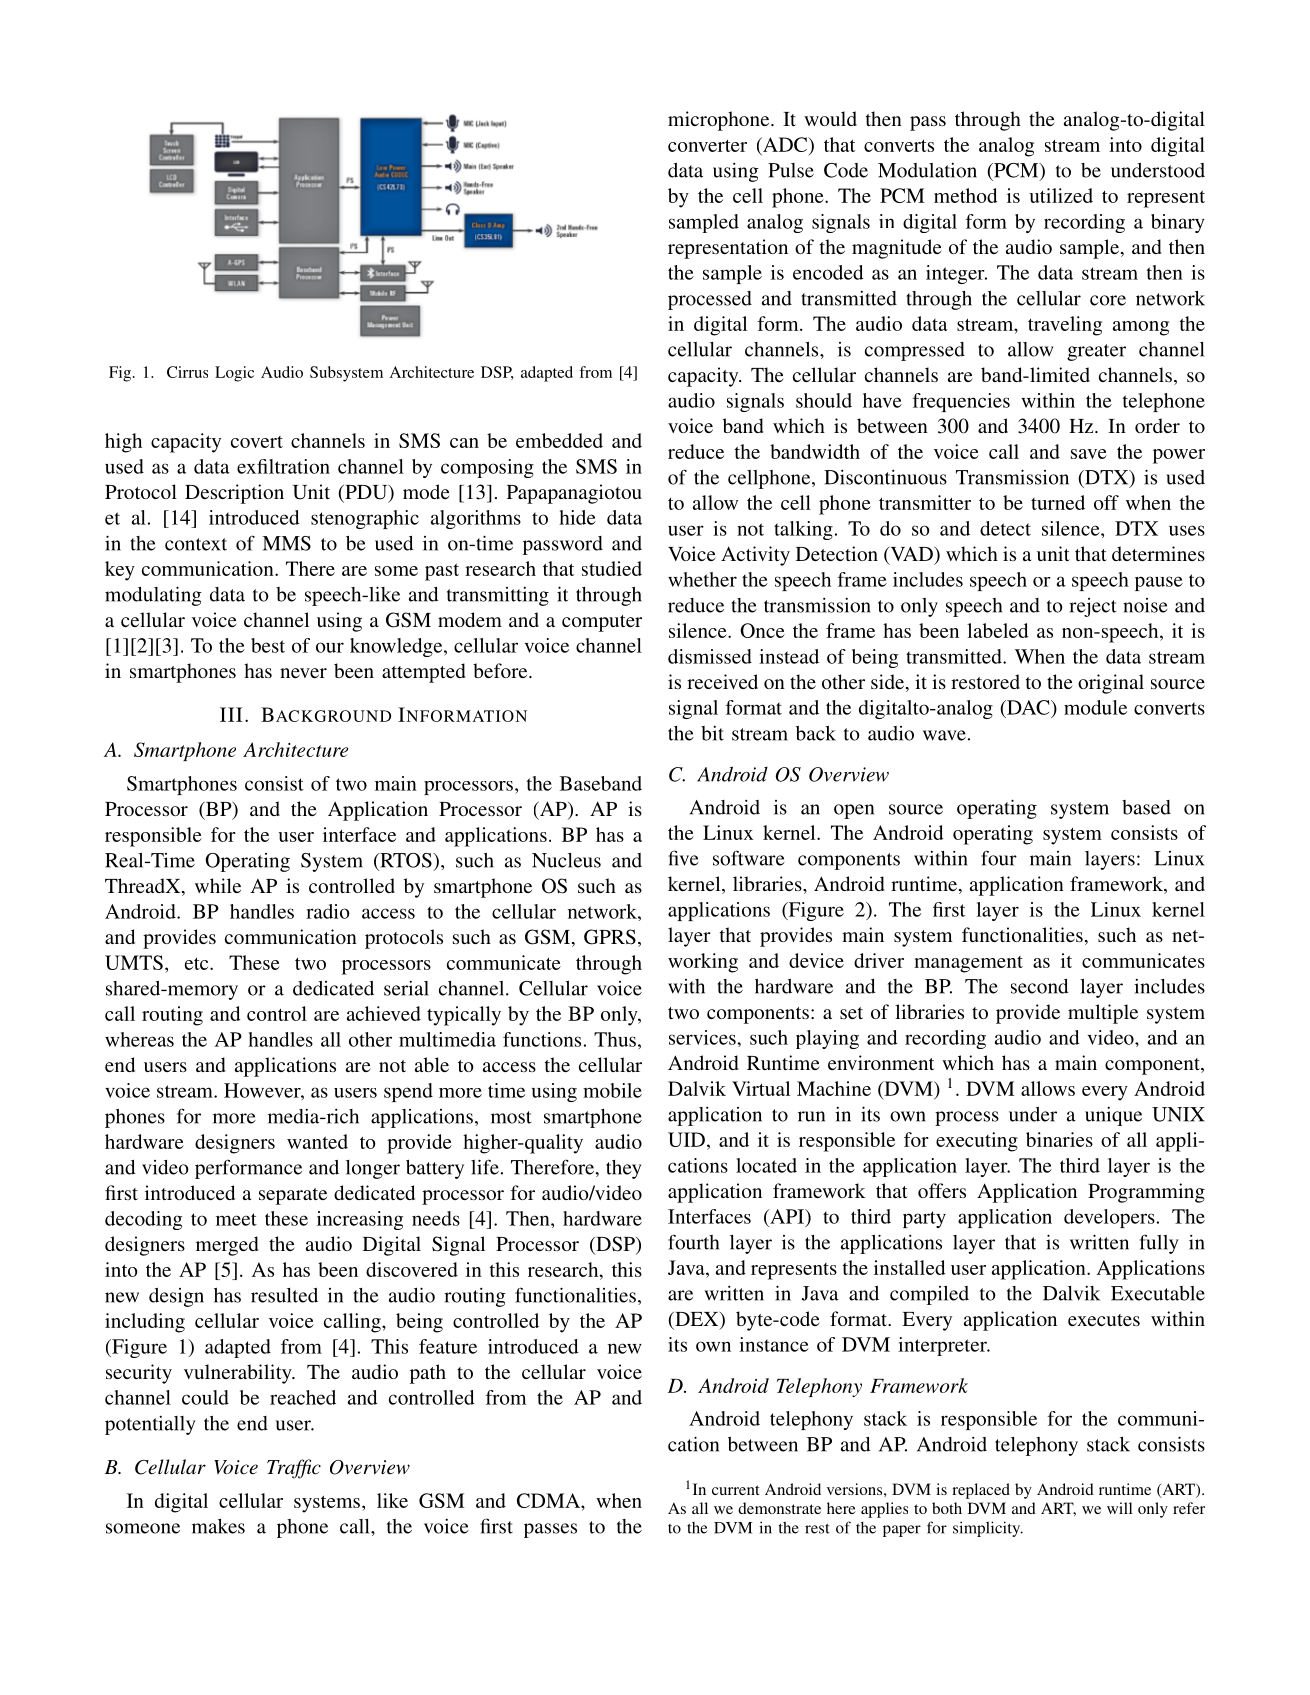 The width and height of the screenshot is (1310, 1695). Describe the element at coordinates (1103, 1014) in the screenshot. I see `multiple` at that location.
